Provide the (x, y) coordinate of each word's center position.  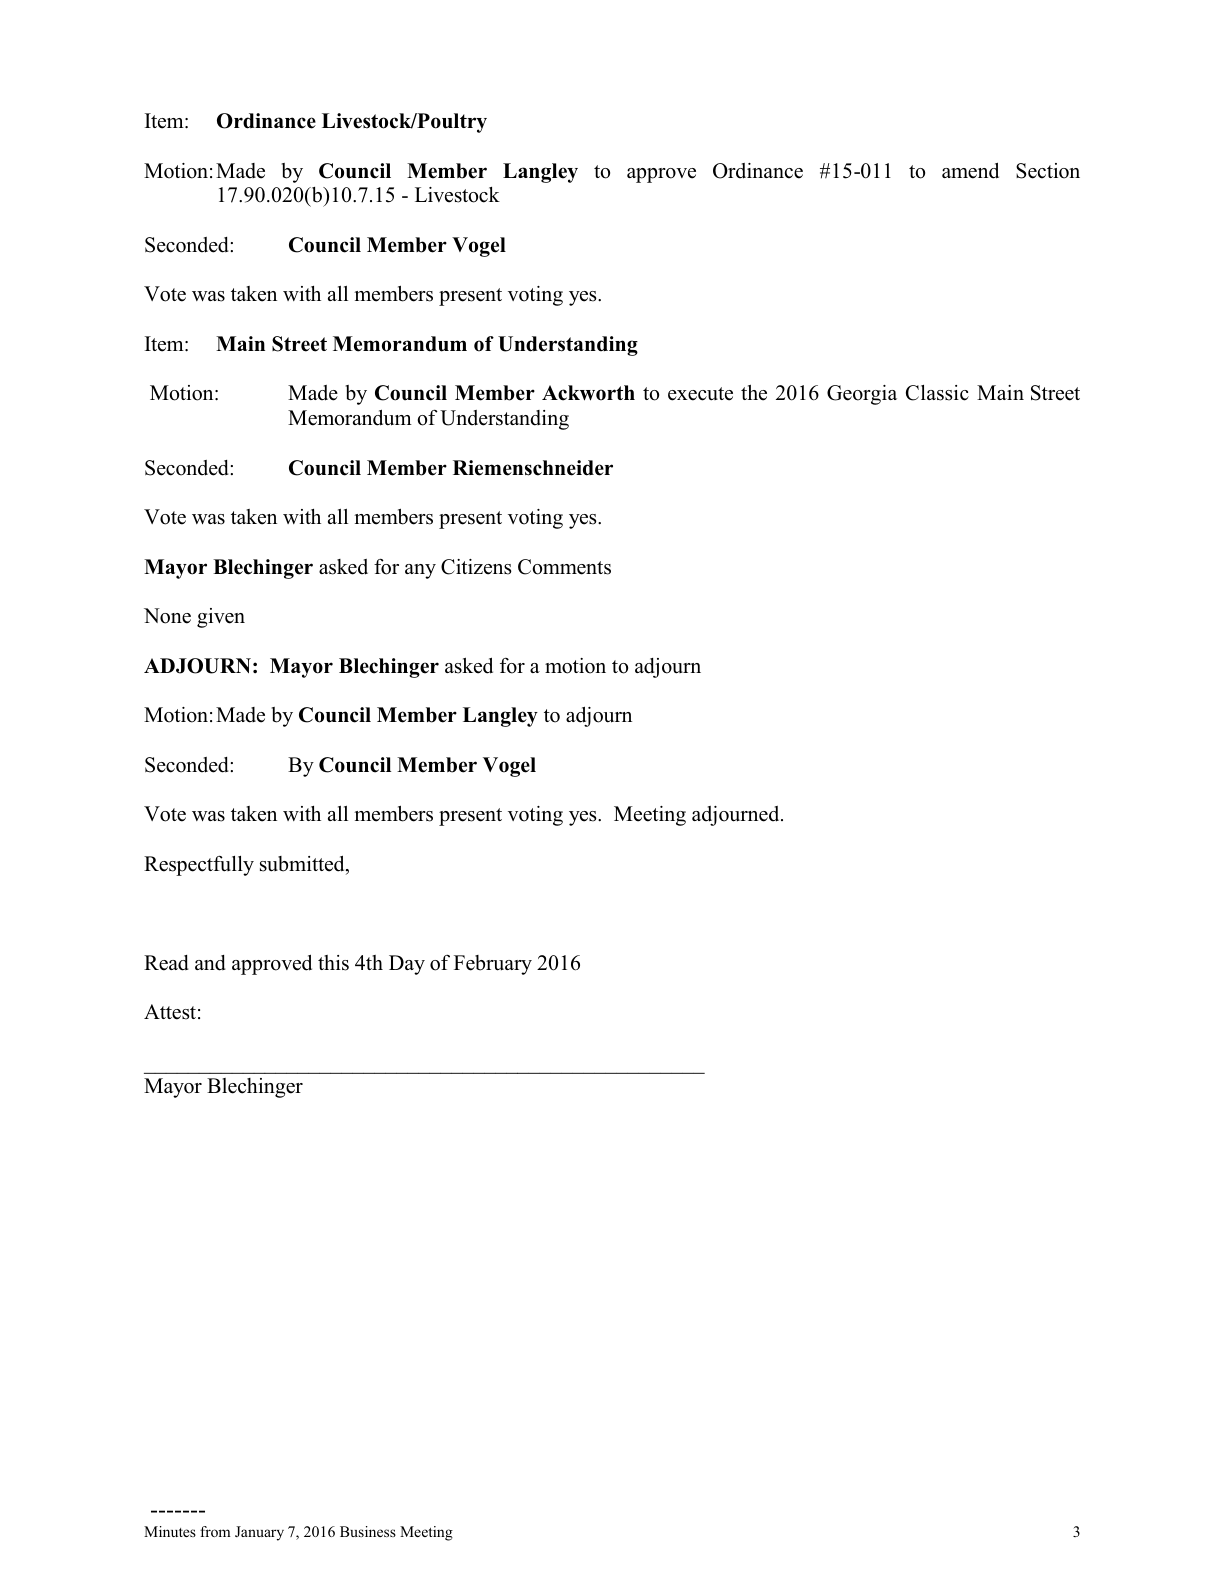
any (420, 571)
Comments (564, 567)
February (493, 965)
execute (700, 394)
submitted (303, 865)
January (259, 1533)
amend (970, 171)
